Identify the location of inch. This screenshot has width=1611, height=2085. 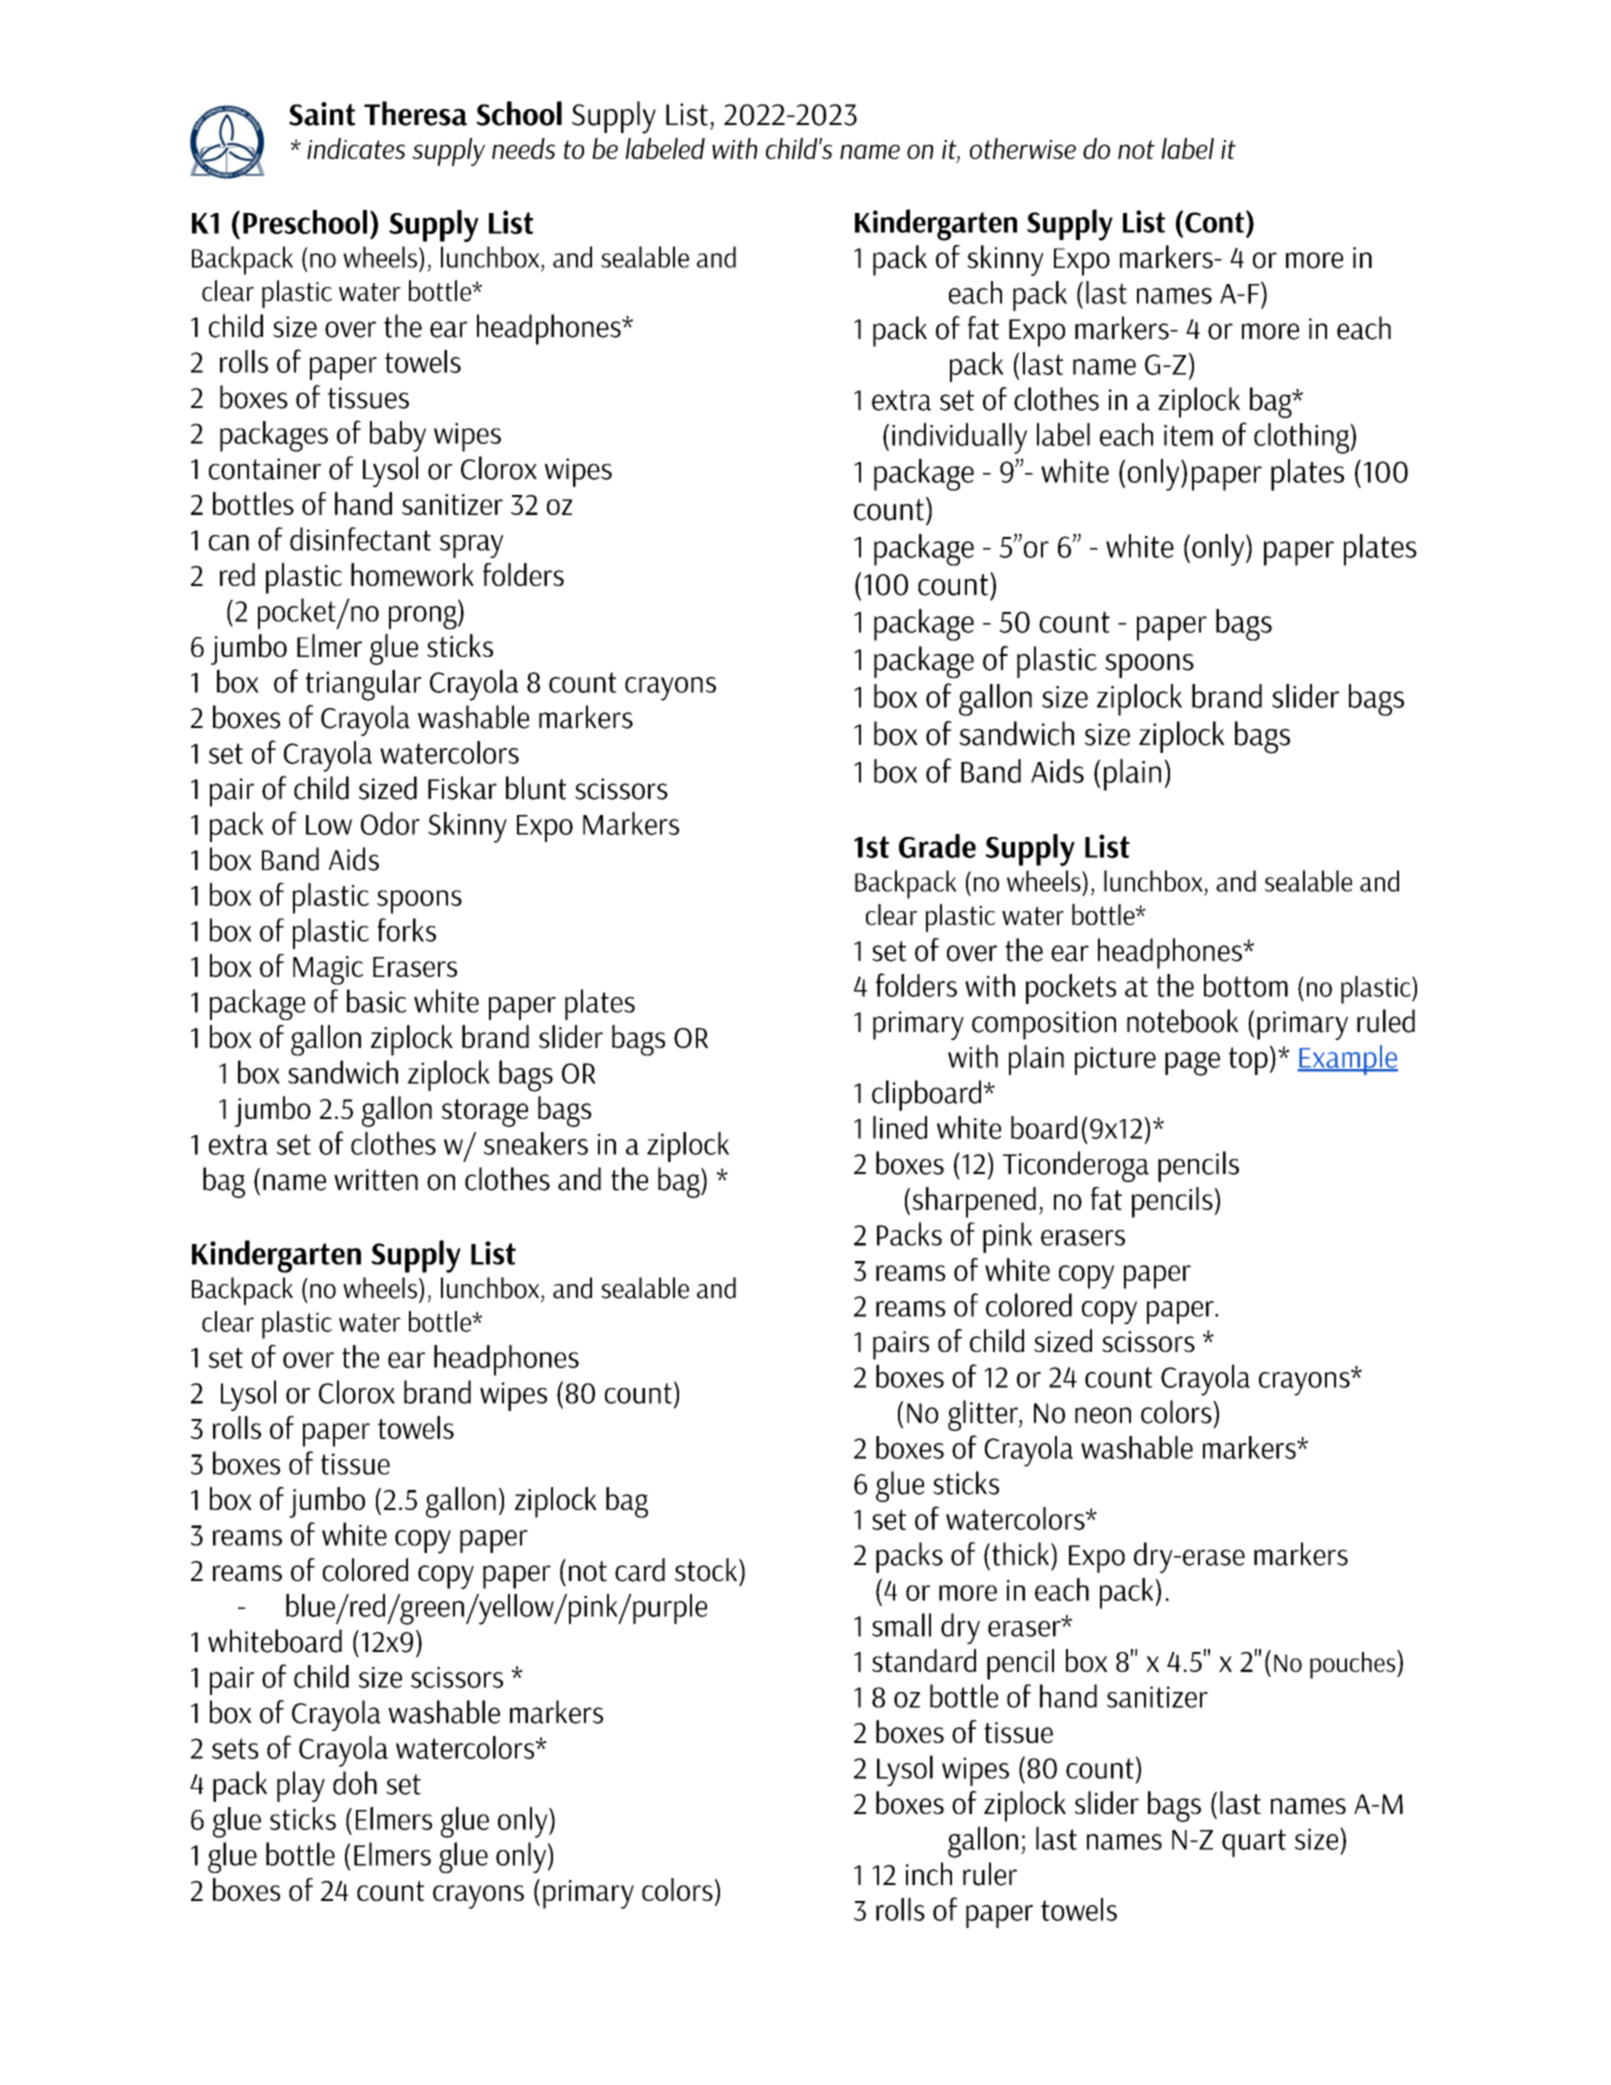
(929, 1874).
